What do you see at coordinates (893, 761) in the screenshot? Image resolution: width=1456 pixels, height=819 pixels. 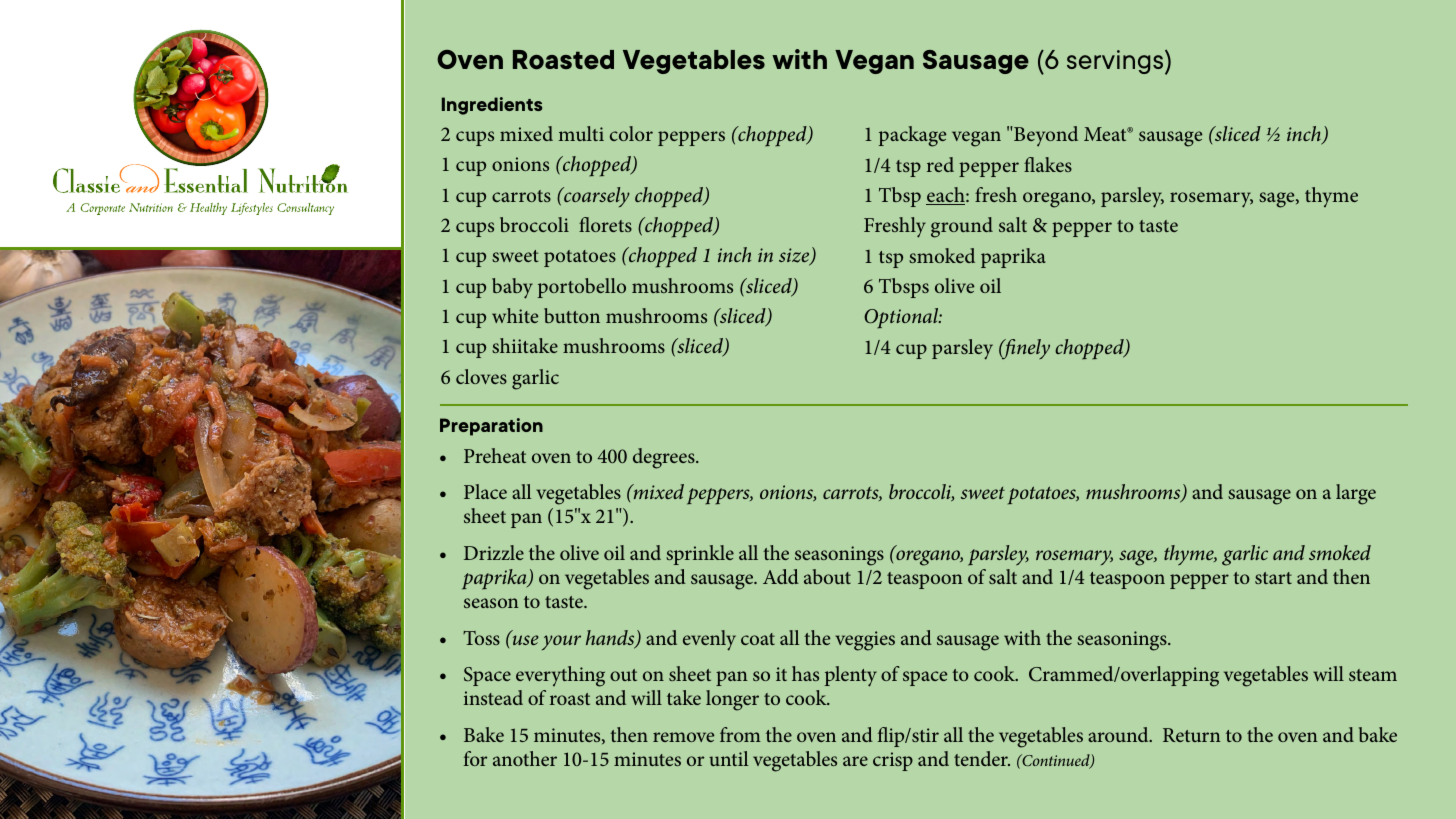 I see `crisp` at bounding box center [893, 761].
